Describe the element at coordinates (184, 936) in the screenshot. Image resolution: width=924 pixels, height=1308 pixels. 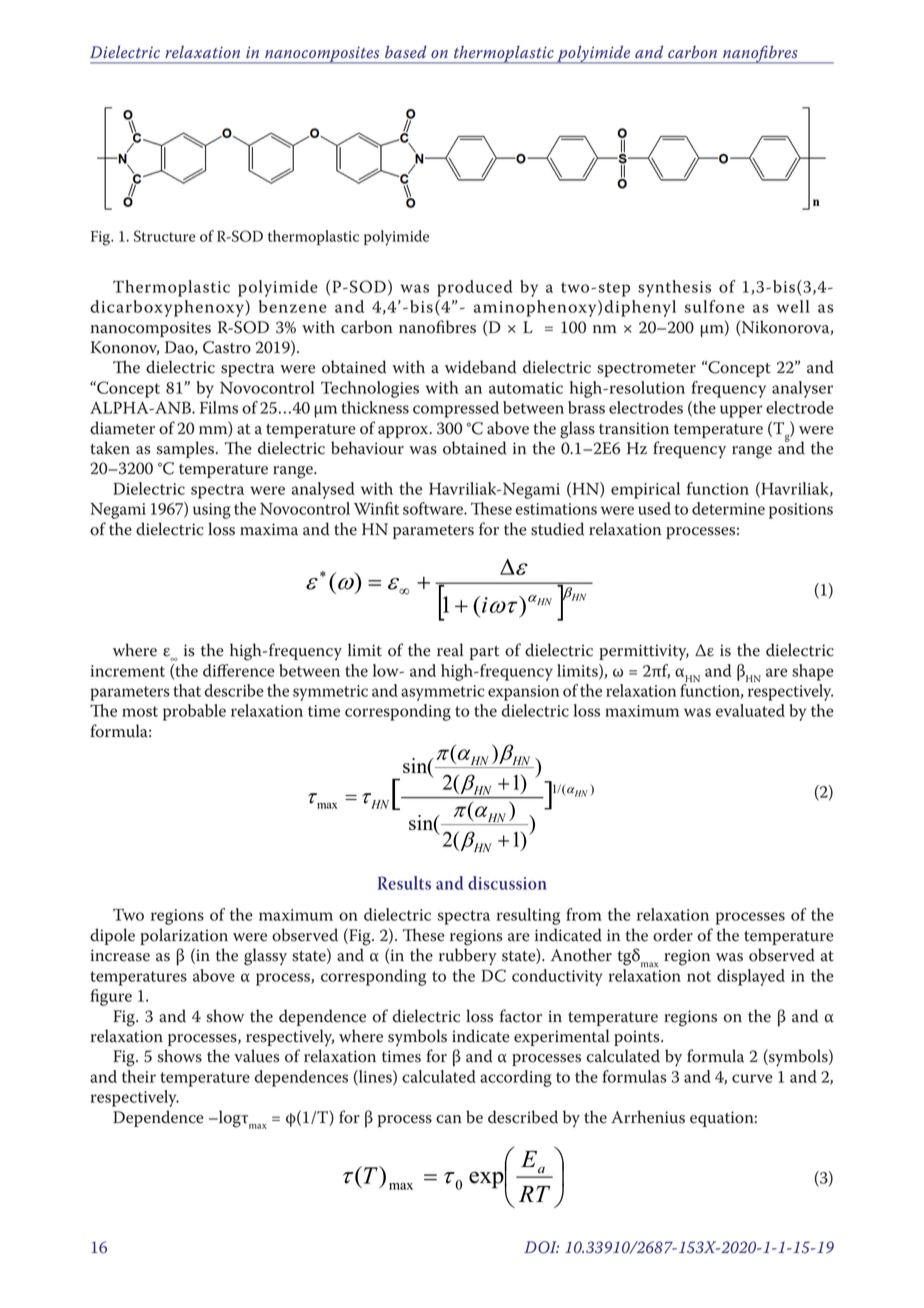
I see `polarization` at that location.
